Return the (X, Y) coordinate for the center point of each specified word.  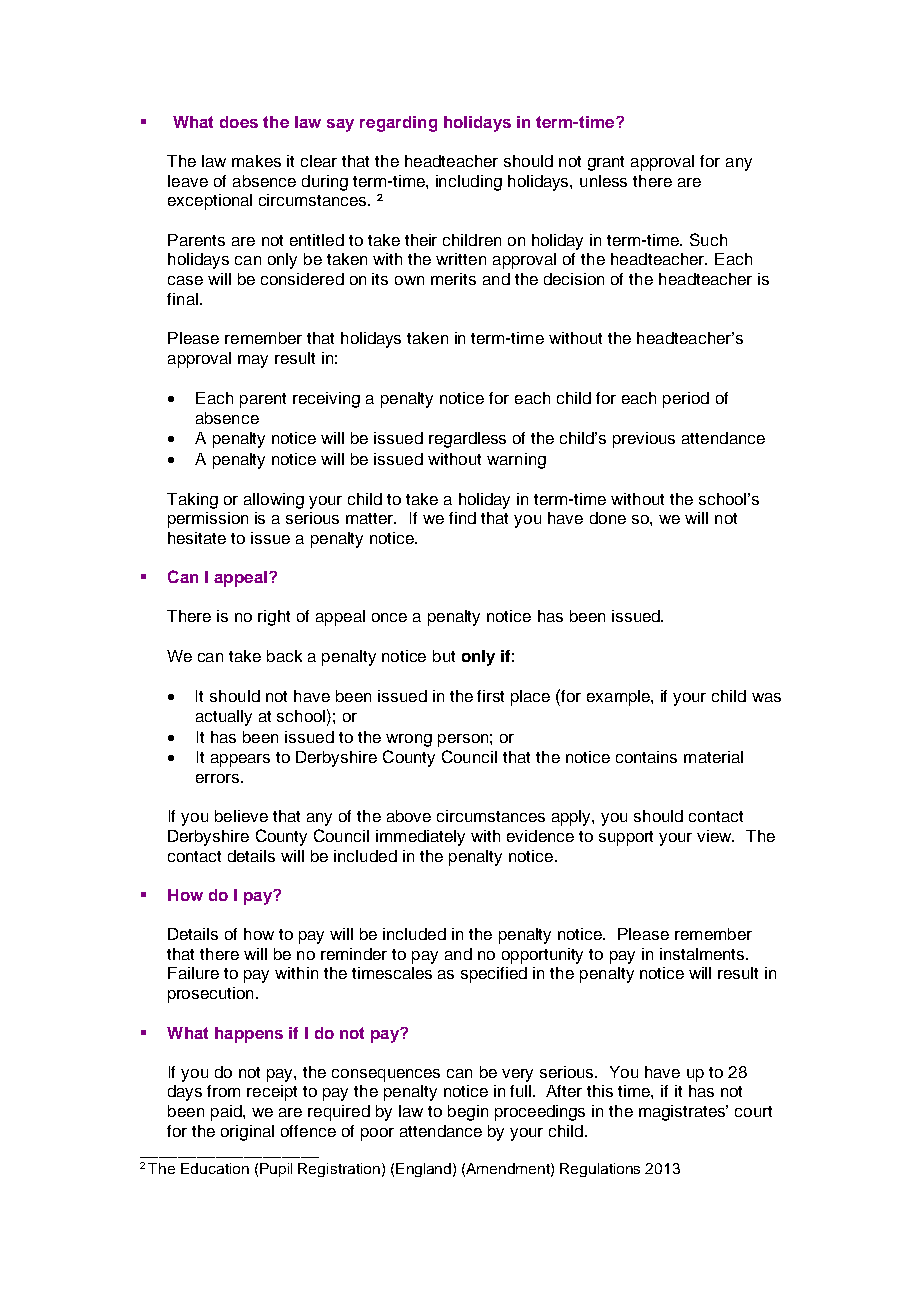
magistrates (683, 1113)
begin (468, 1113)
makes (256, 161)
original (247, 1133)
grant (606, 163)
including (469, 183)
